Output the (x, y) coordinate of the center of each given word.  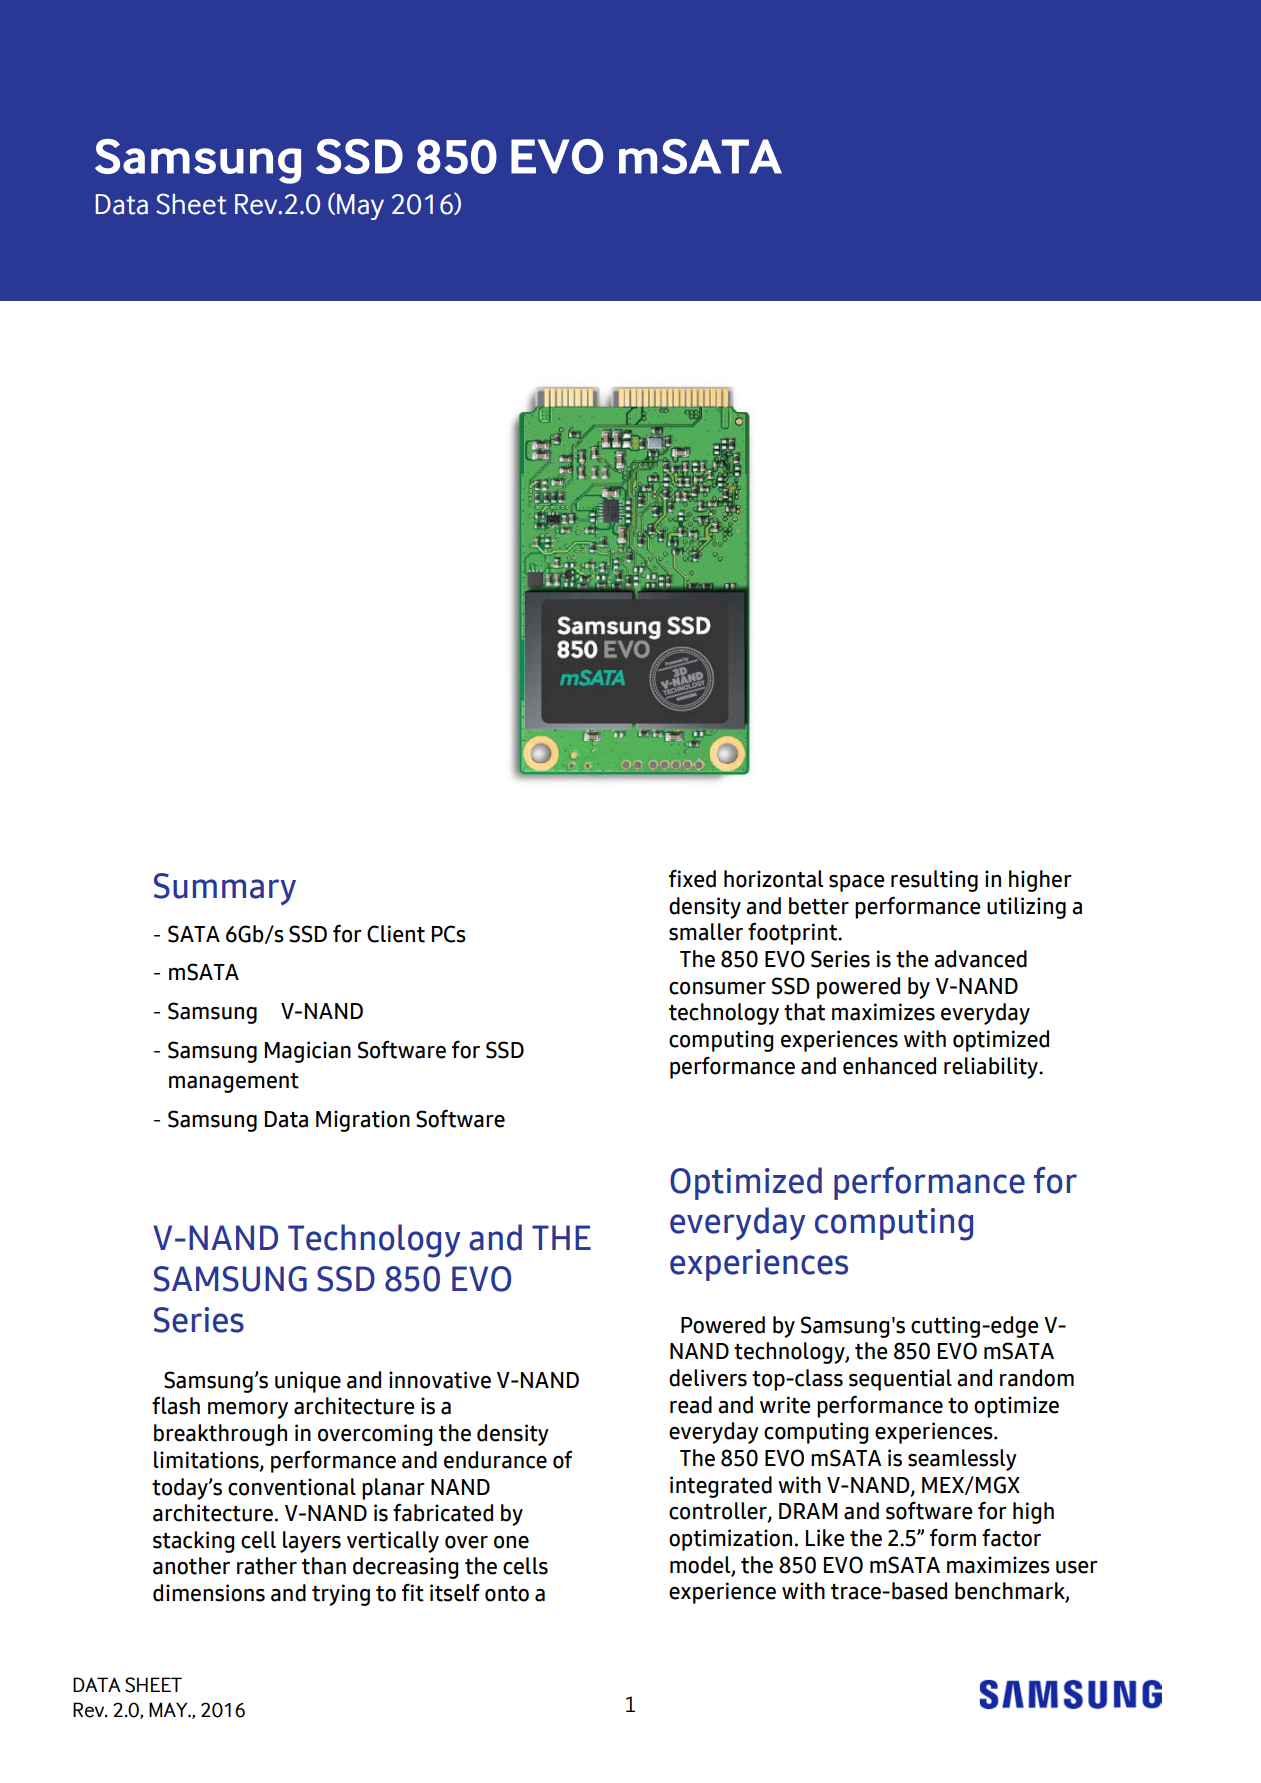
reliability (992, 1068)
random (1037, 1378)
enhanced (889, 1066)
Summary (225, 889)
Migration (363, 1121)
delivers (708, 1378)
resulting (934, 881)
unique (308, 1382)
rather (267, 1566)
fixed (692, 878)
